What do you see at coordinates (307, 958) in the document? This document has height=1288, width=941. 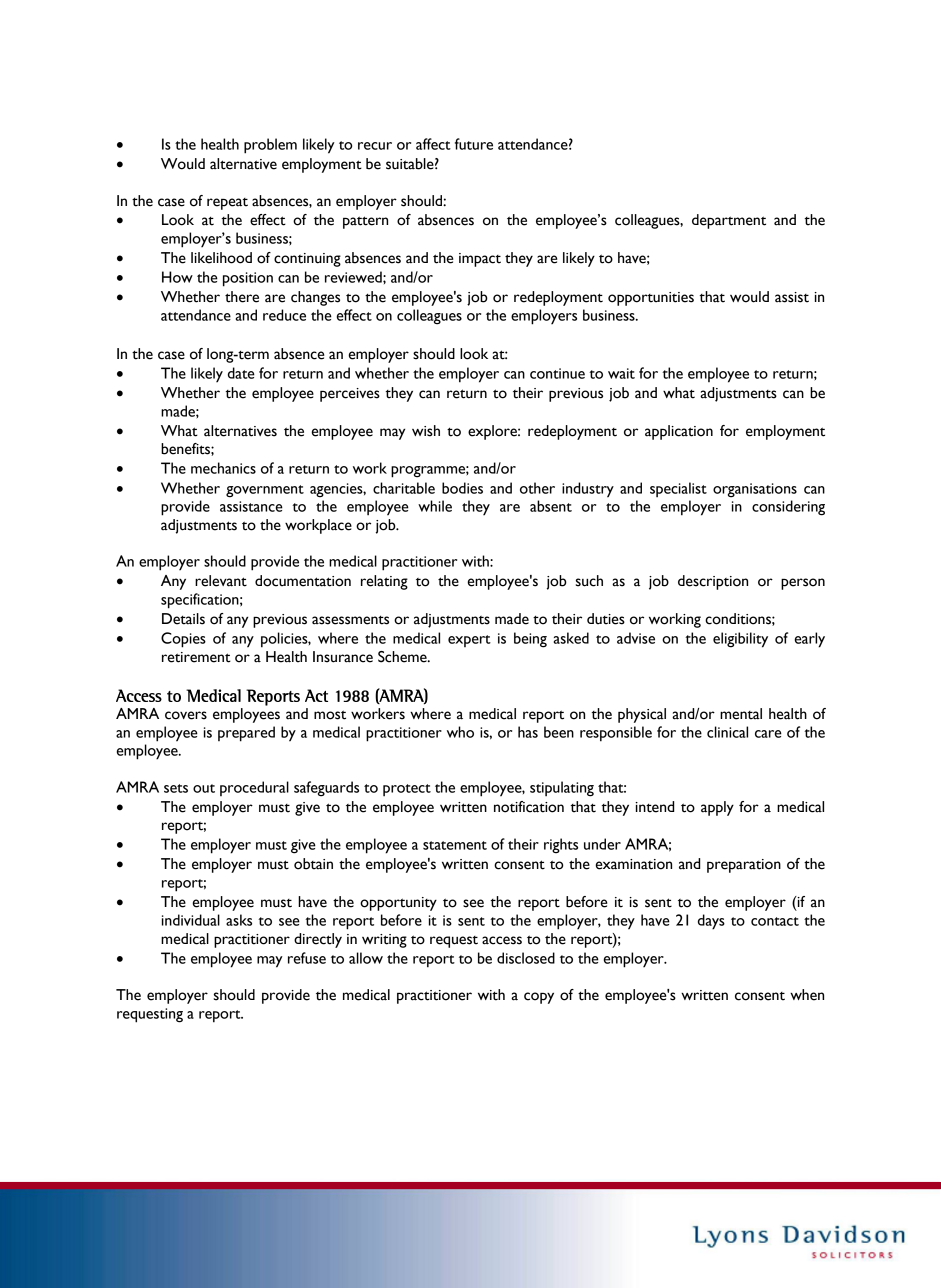 I see `refuse` at bounding box center [307, 958].
